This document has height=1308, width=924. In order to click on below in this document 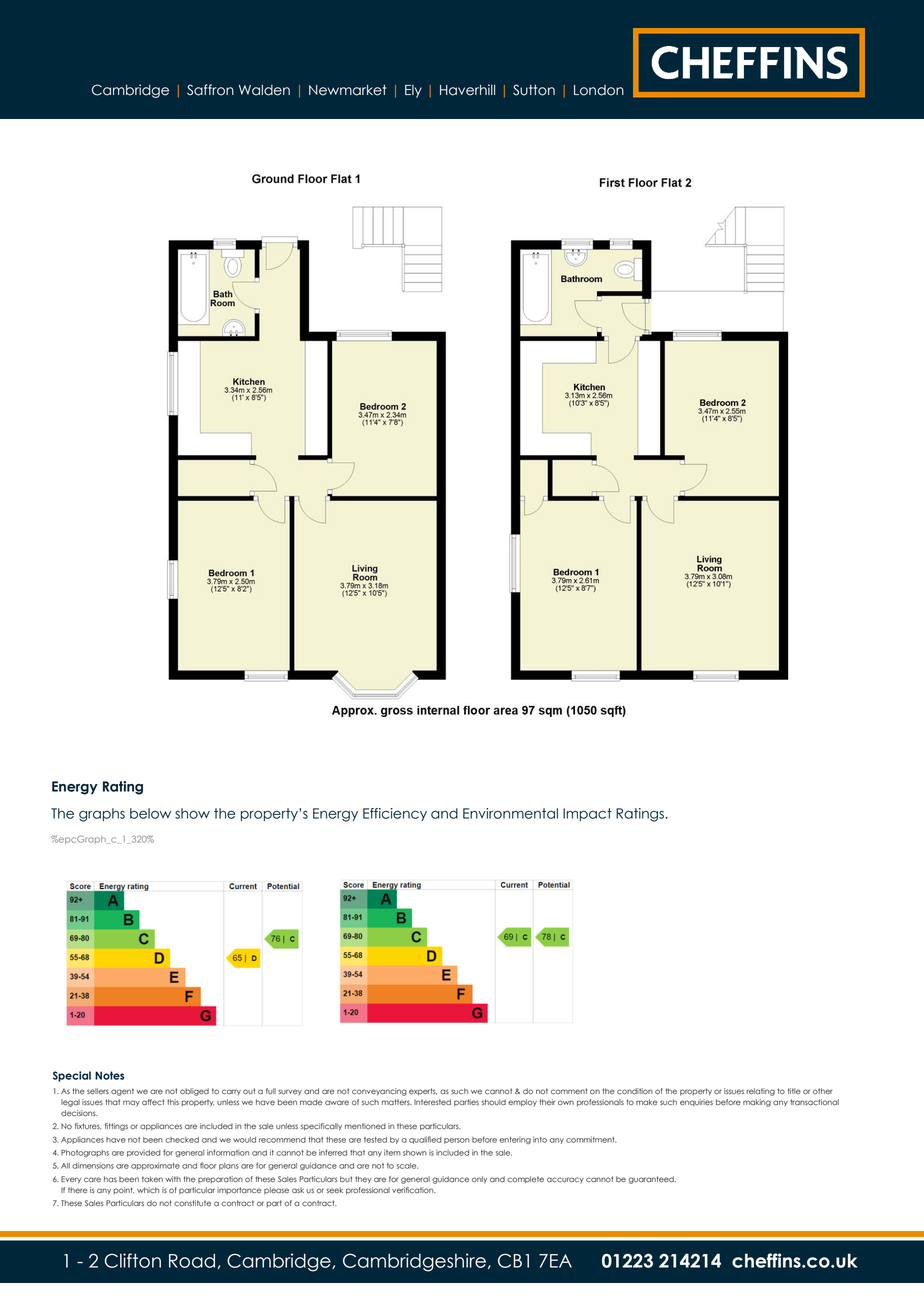, I will do `click(150, 813)`.
